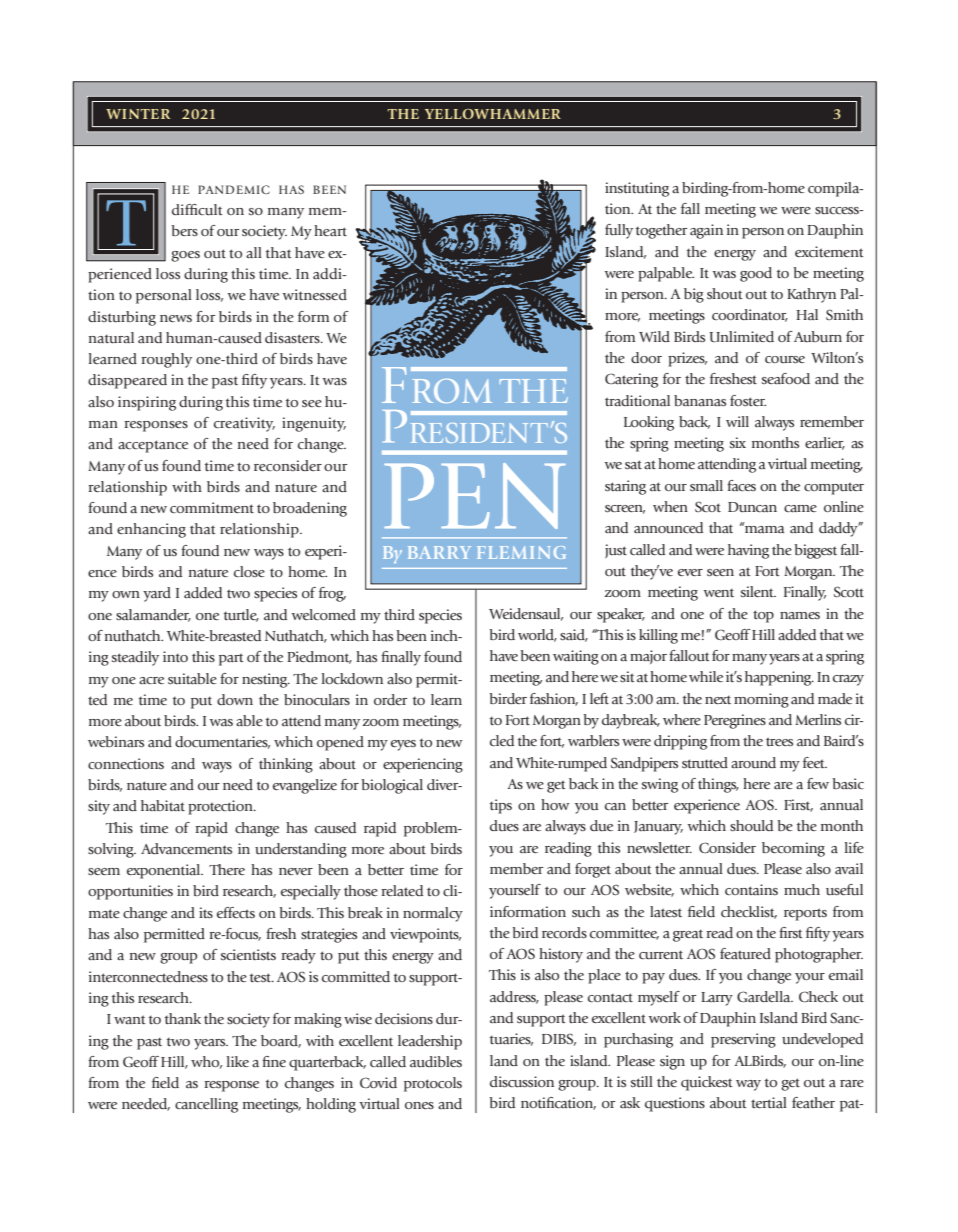  What do you see at coordinates (439, 552) in the document?
I see `BARRY` at bounding box center [439, 552].
